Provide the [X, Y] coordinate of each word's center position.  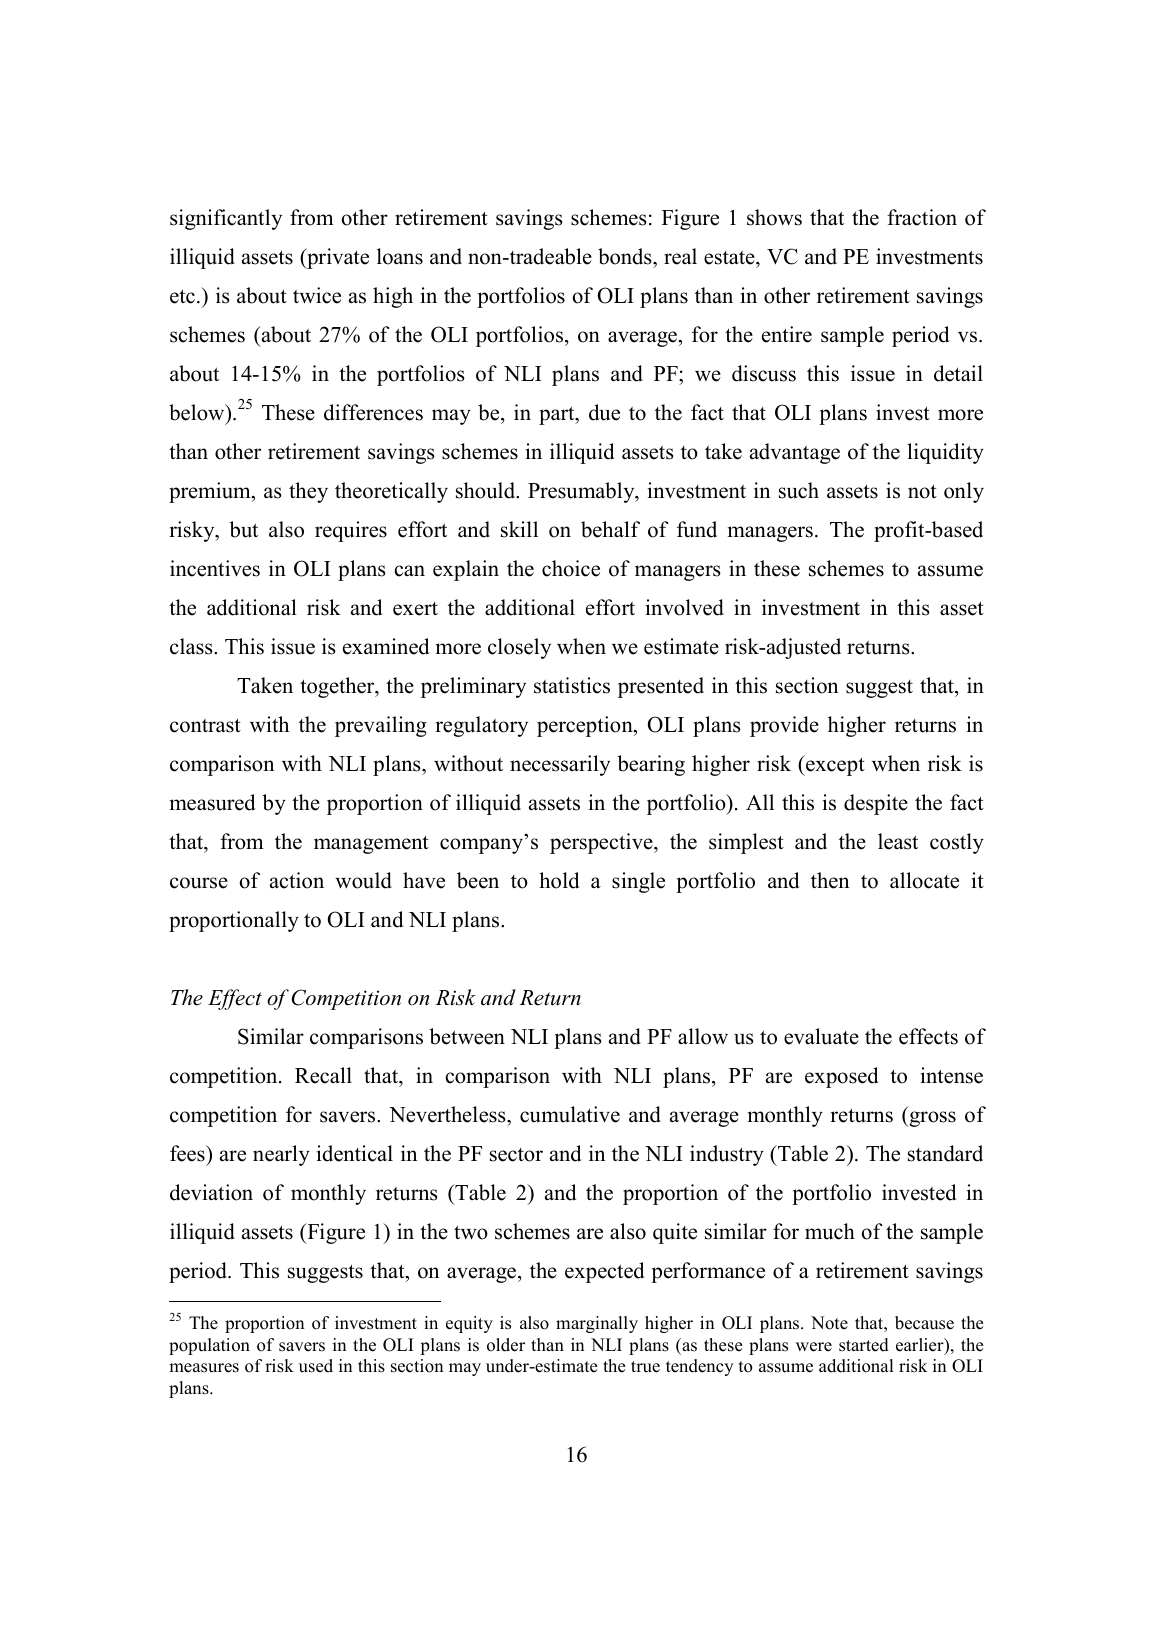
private [337, 258]
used [316, 1366]
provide [784, 726]
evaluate [821, 1036]
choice [571, 568]
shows [774, 217]
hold [559, 880]
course [199, 883]
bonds [626, 256]
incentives [215, 568]
